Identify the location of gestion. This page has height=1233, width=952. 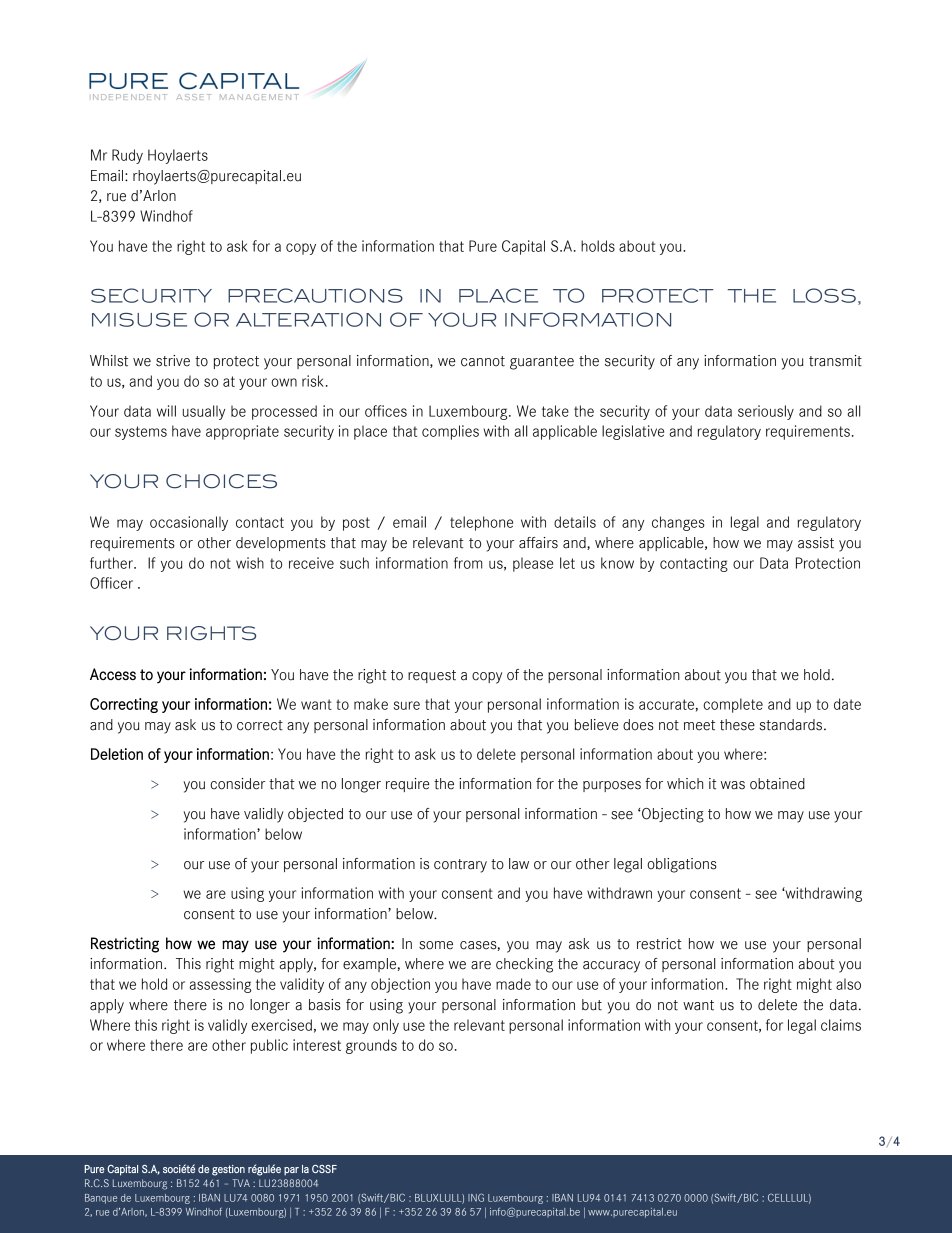
(228, 1170).
